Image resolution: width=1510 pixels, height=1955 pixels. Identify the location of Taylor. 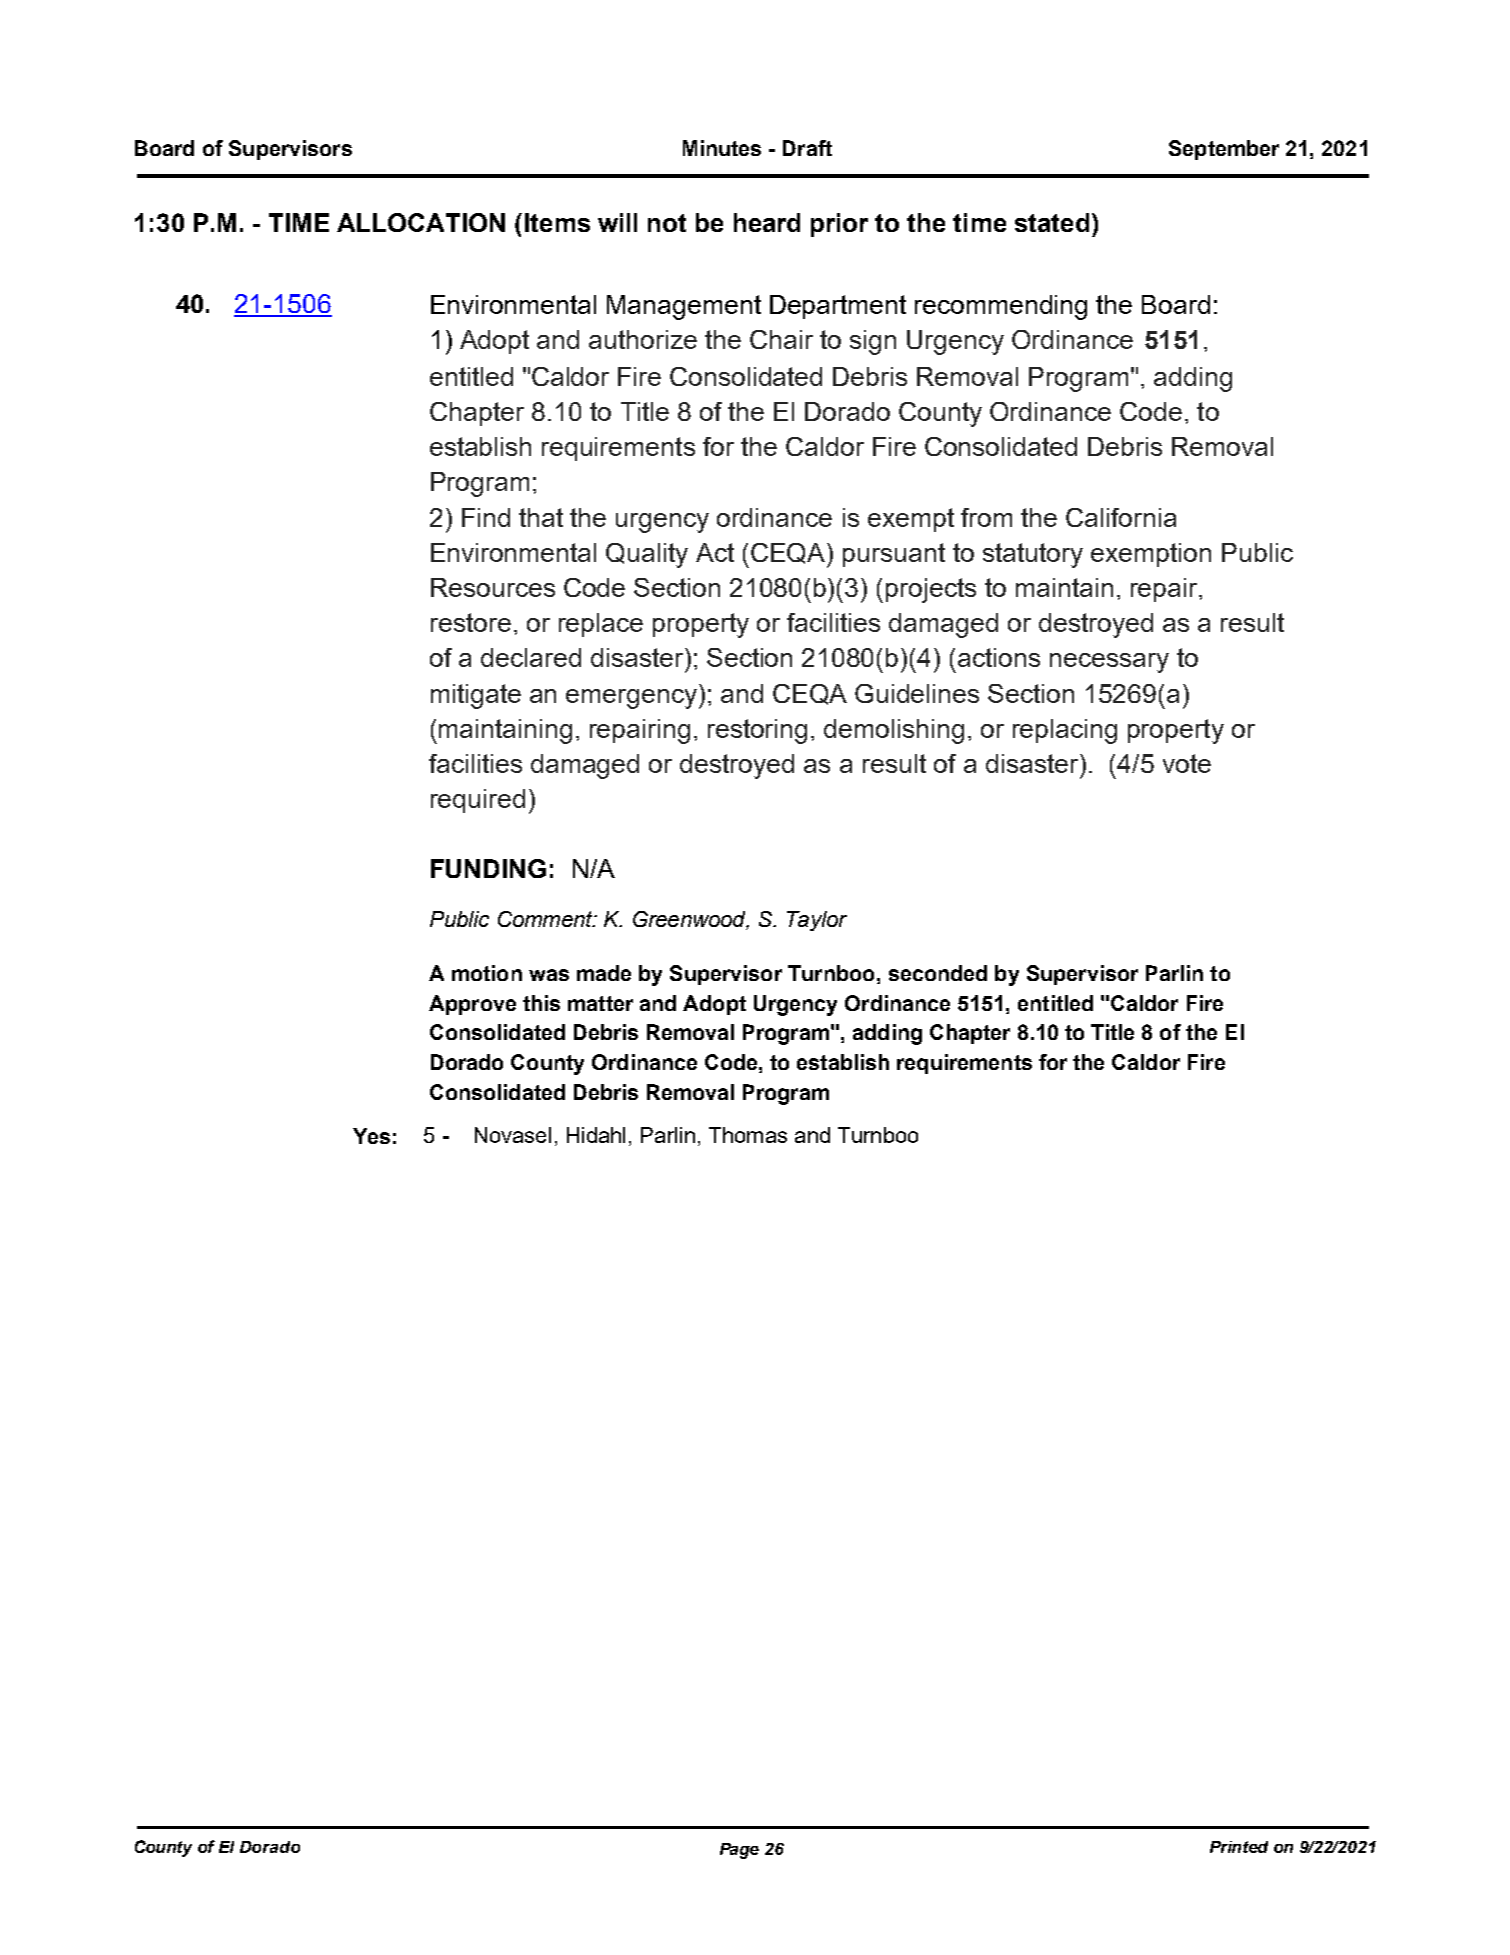
(817, 921).
